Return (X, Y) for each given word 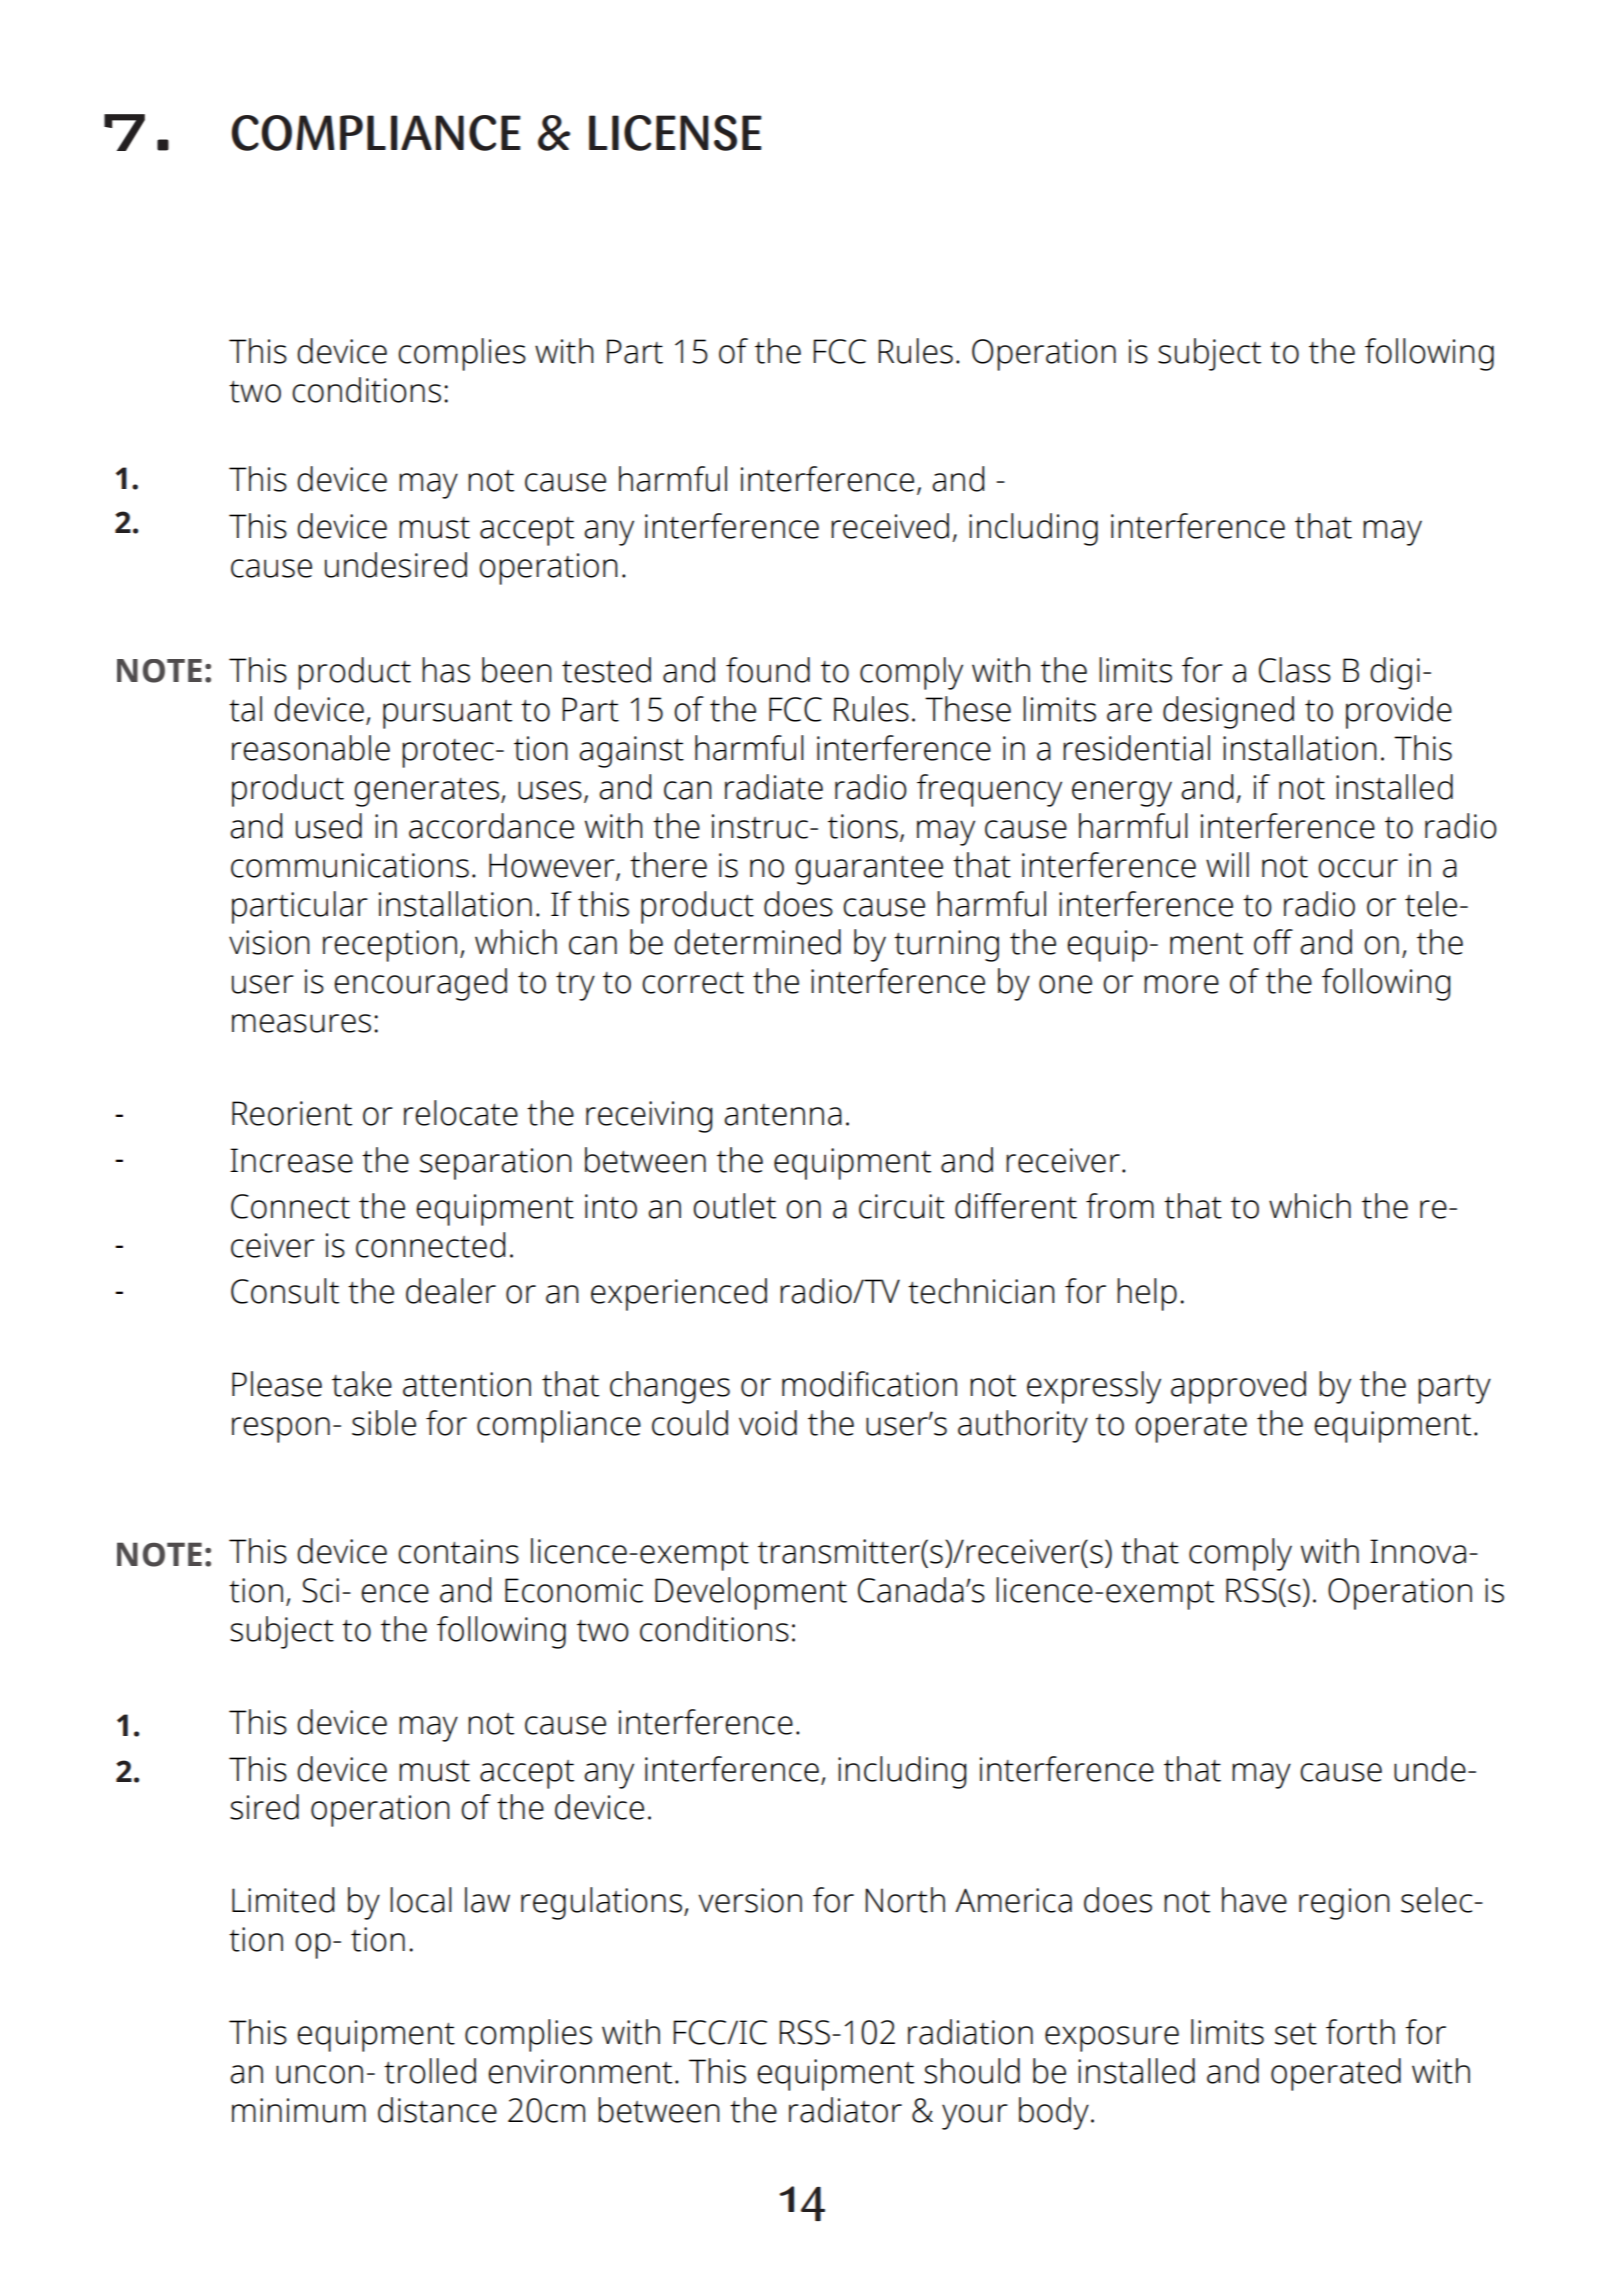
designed (1228, 712)
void (768, 1423)
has (446, 670)
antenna (783, 1115)
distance (437, 2110)
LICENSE (675, 133)
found (768, 670)
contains (458, 1551)
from (1120, 1206)
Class (1295, 670)
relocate (461, 1113)
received (890, 526)
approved (1238, 1387)
